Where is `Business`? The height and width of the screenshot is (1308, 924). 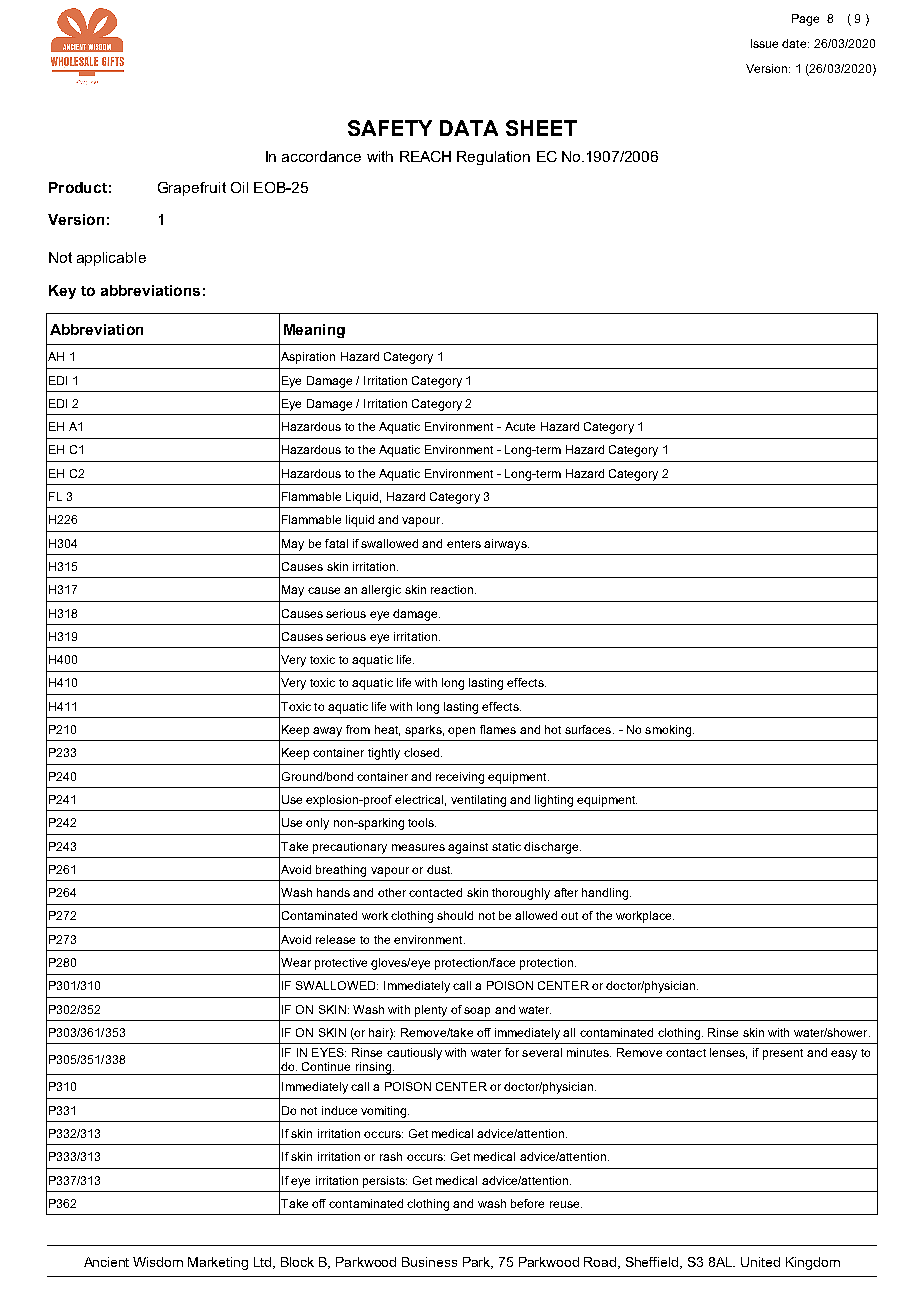 Business is located at coordinates (429, 1262).
